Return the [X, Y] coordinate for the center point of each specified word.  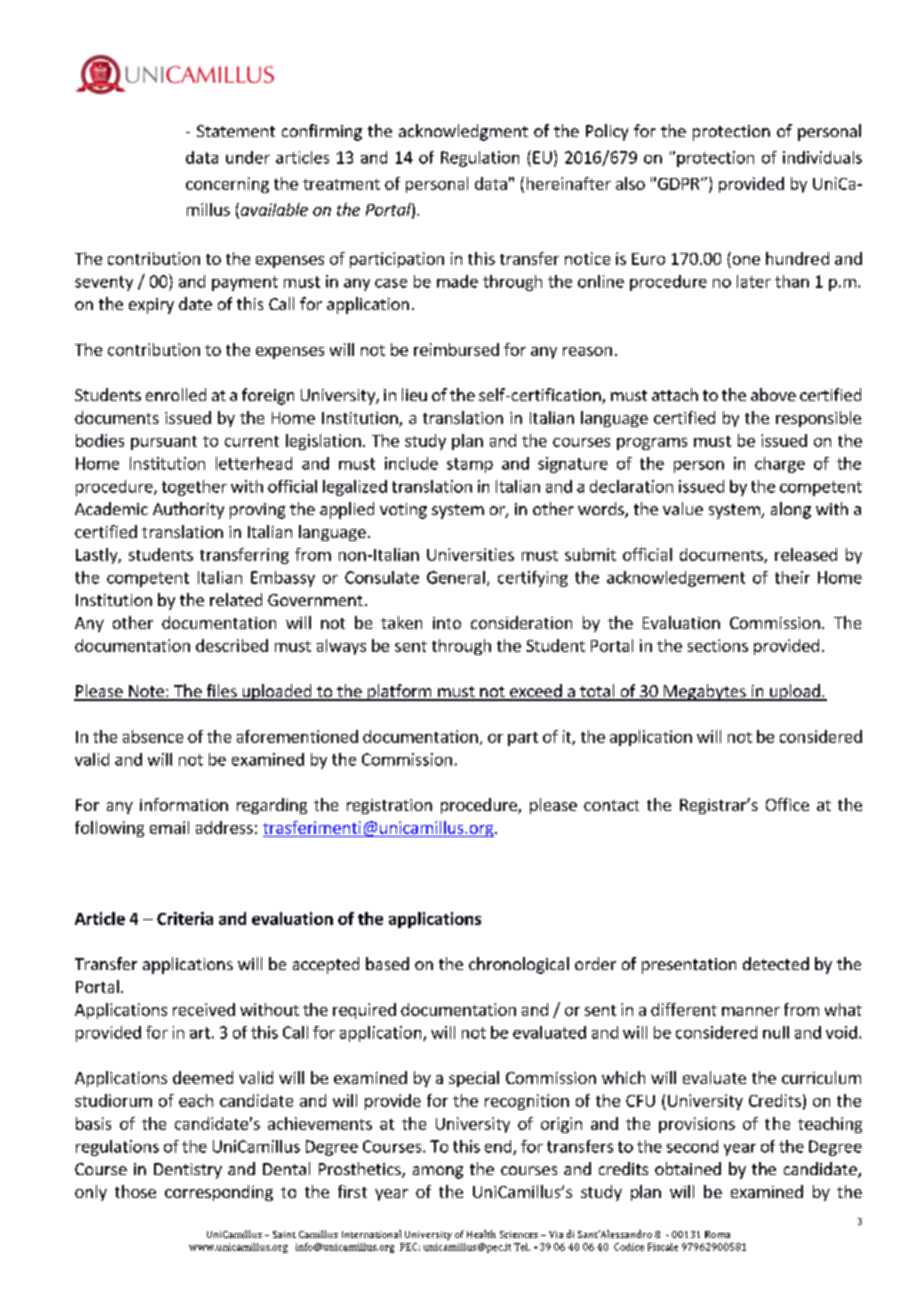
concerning [227, 185]
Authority [188, 510]
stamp [470, 465]
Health [481, 1234]
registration [389, 806]
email [169, 827]
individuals [822, 157]
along [791, 510]
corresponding [219, 1193]
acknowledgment [463, 132]
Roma [717, 1234]
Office [787, 804]
